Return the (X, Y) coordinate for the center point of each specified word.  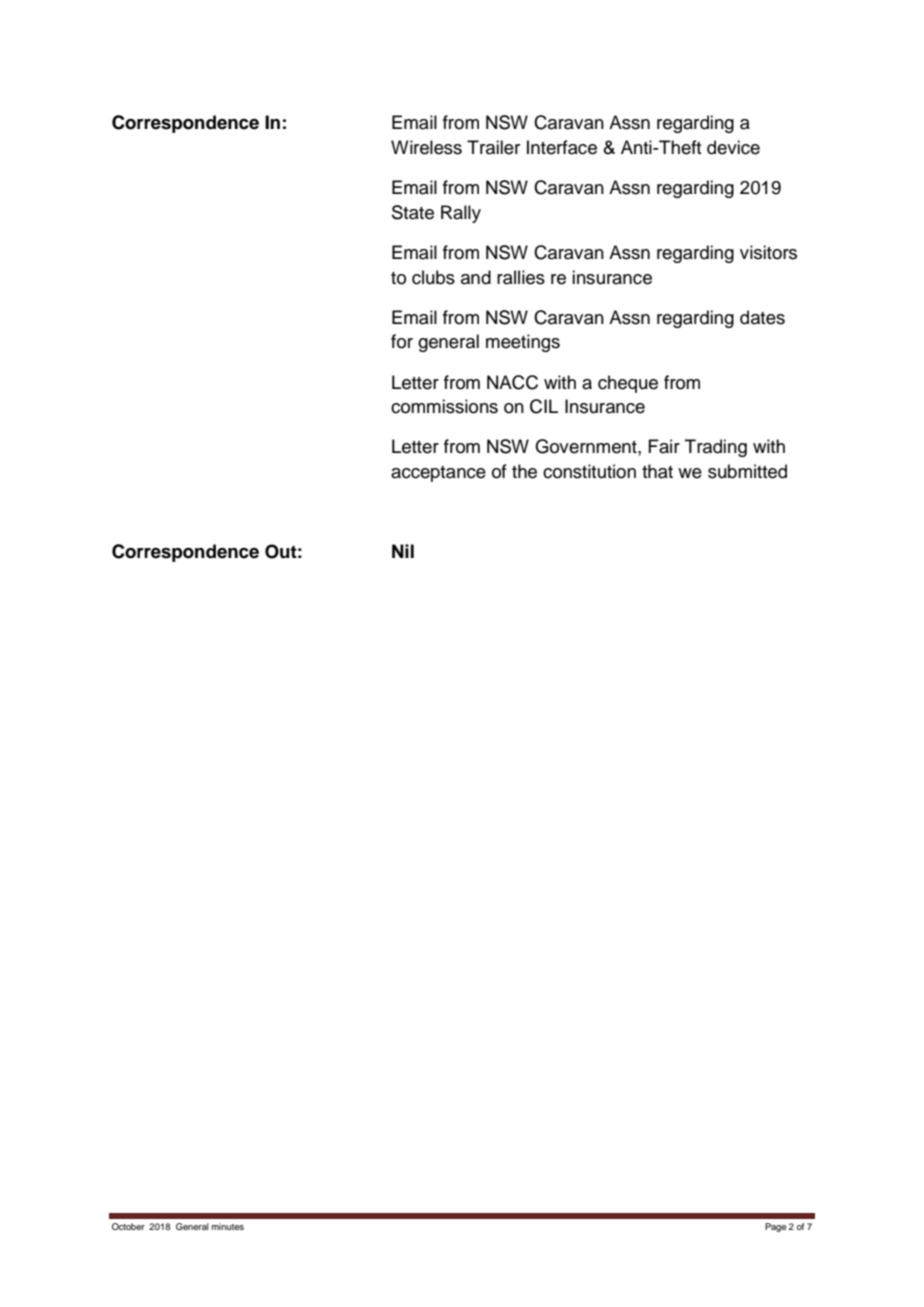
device (733, 147)
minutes (228, 1226)
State (413, 212)
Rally (461, 214)
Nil (403, 551)
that (657, 471)
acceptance (438, 474)
